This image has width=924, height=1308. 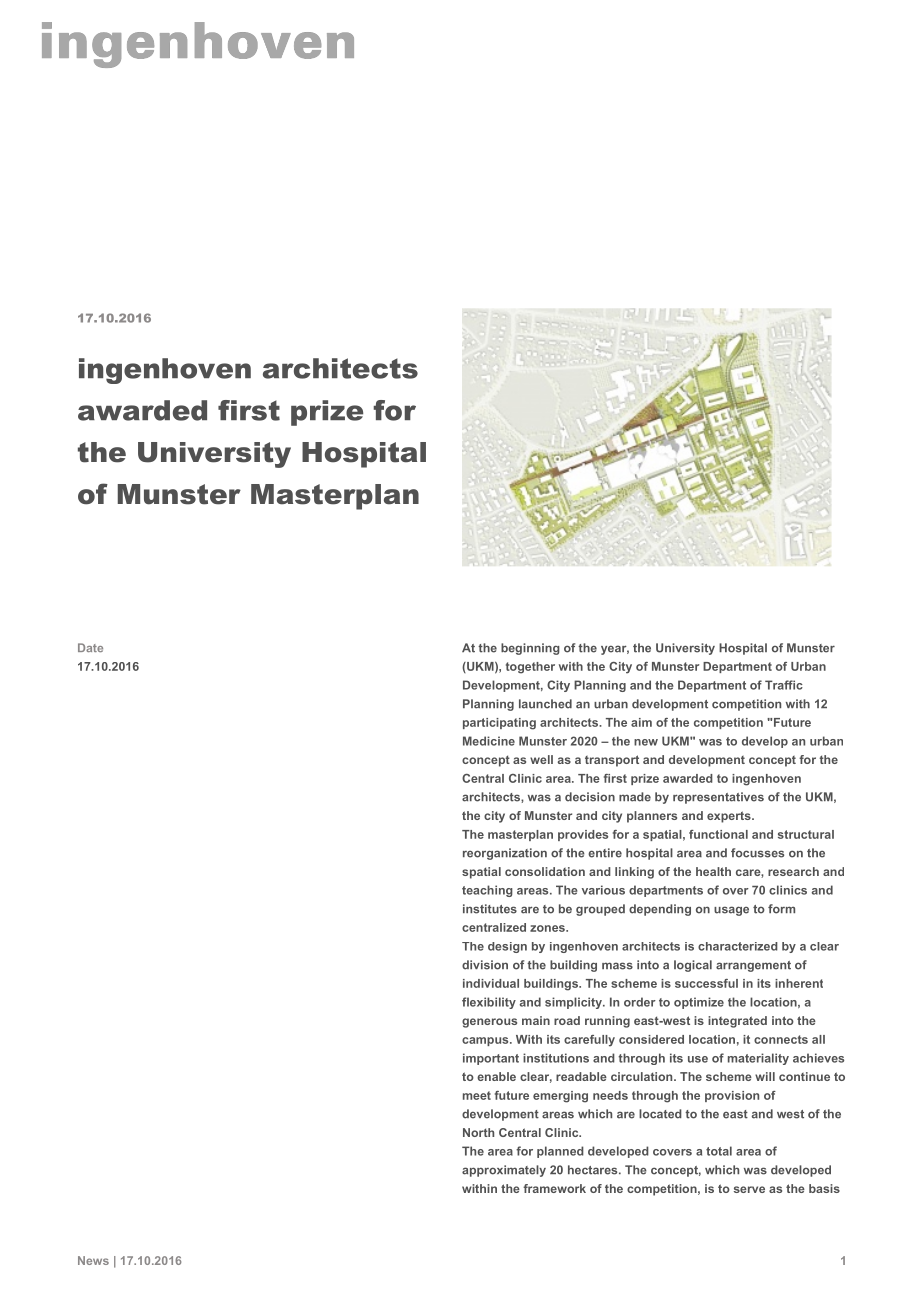 What do you see at coordinates (90, 647) in the image?
I see `Date` at bounding box center [90, 647].
